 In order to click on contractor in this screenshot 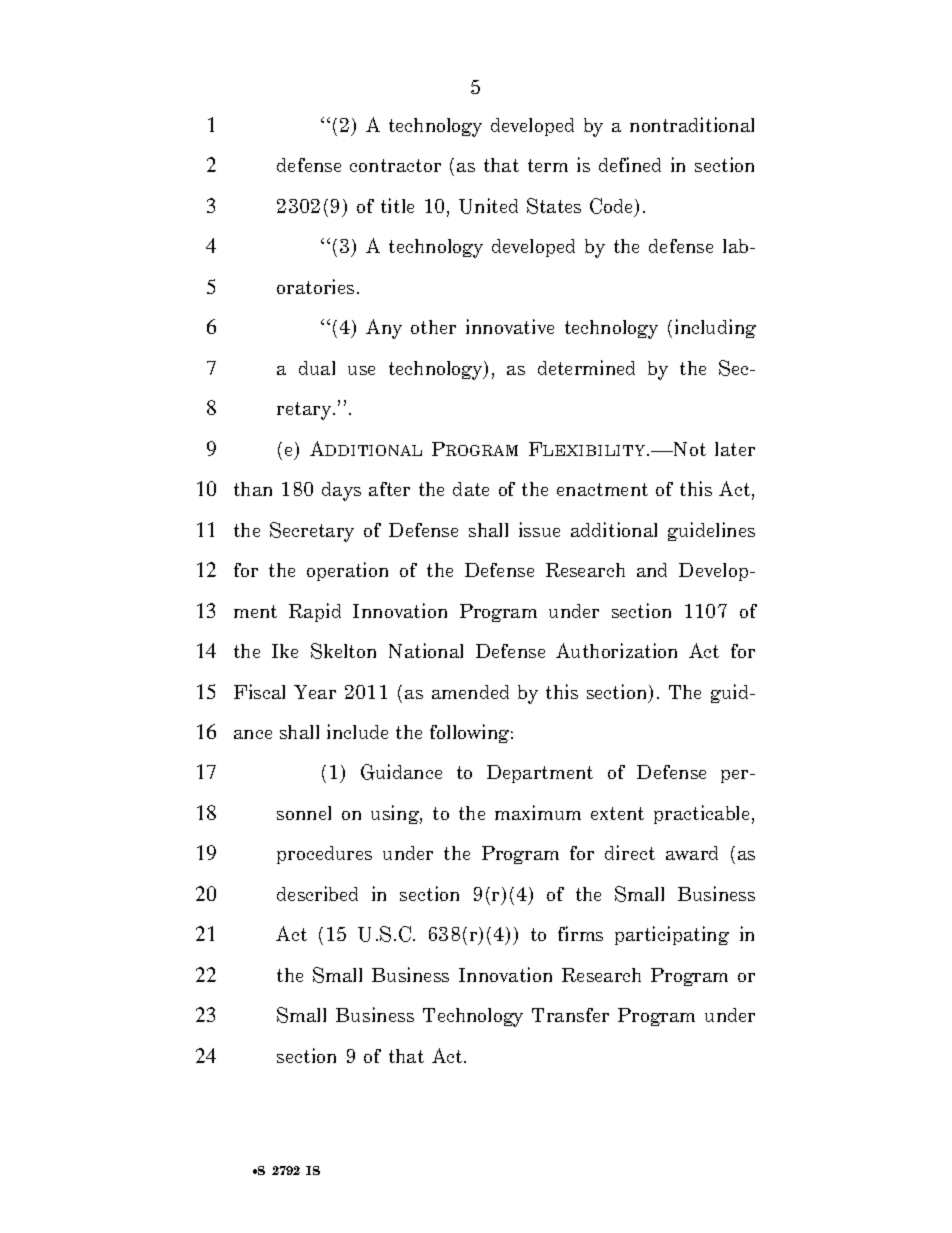, I will do `click(395, 165)`.
